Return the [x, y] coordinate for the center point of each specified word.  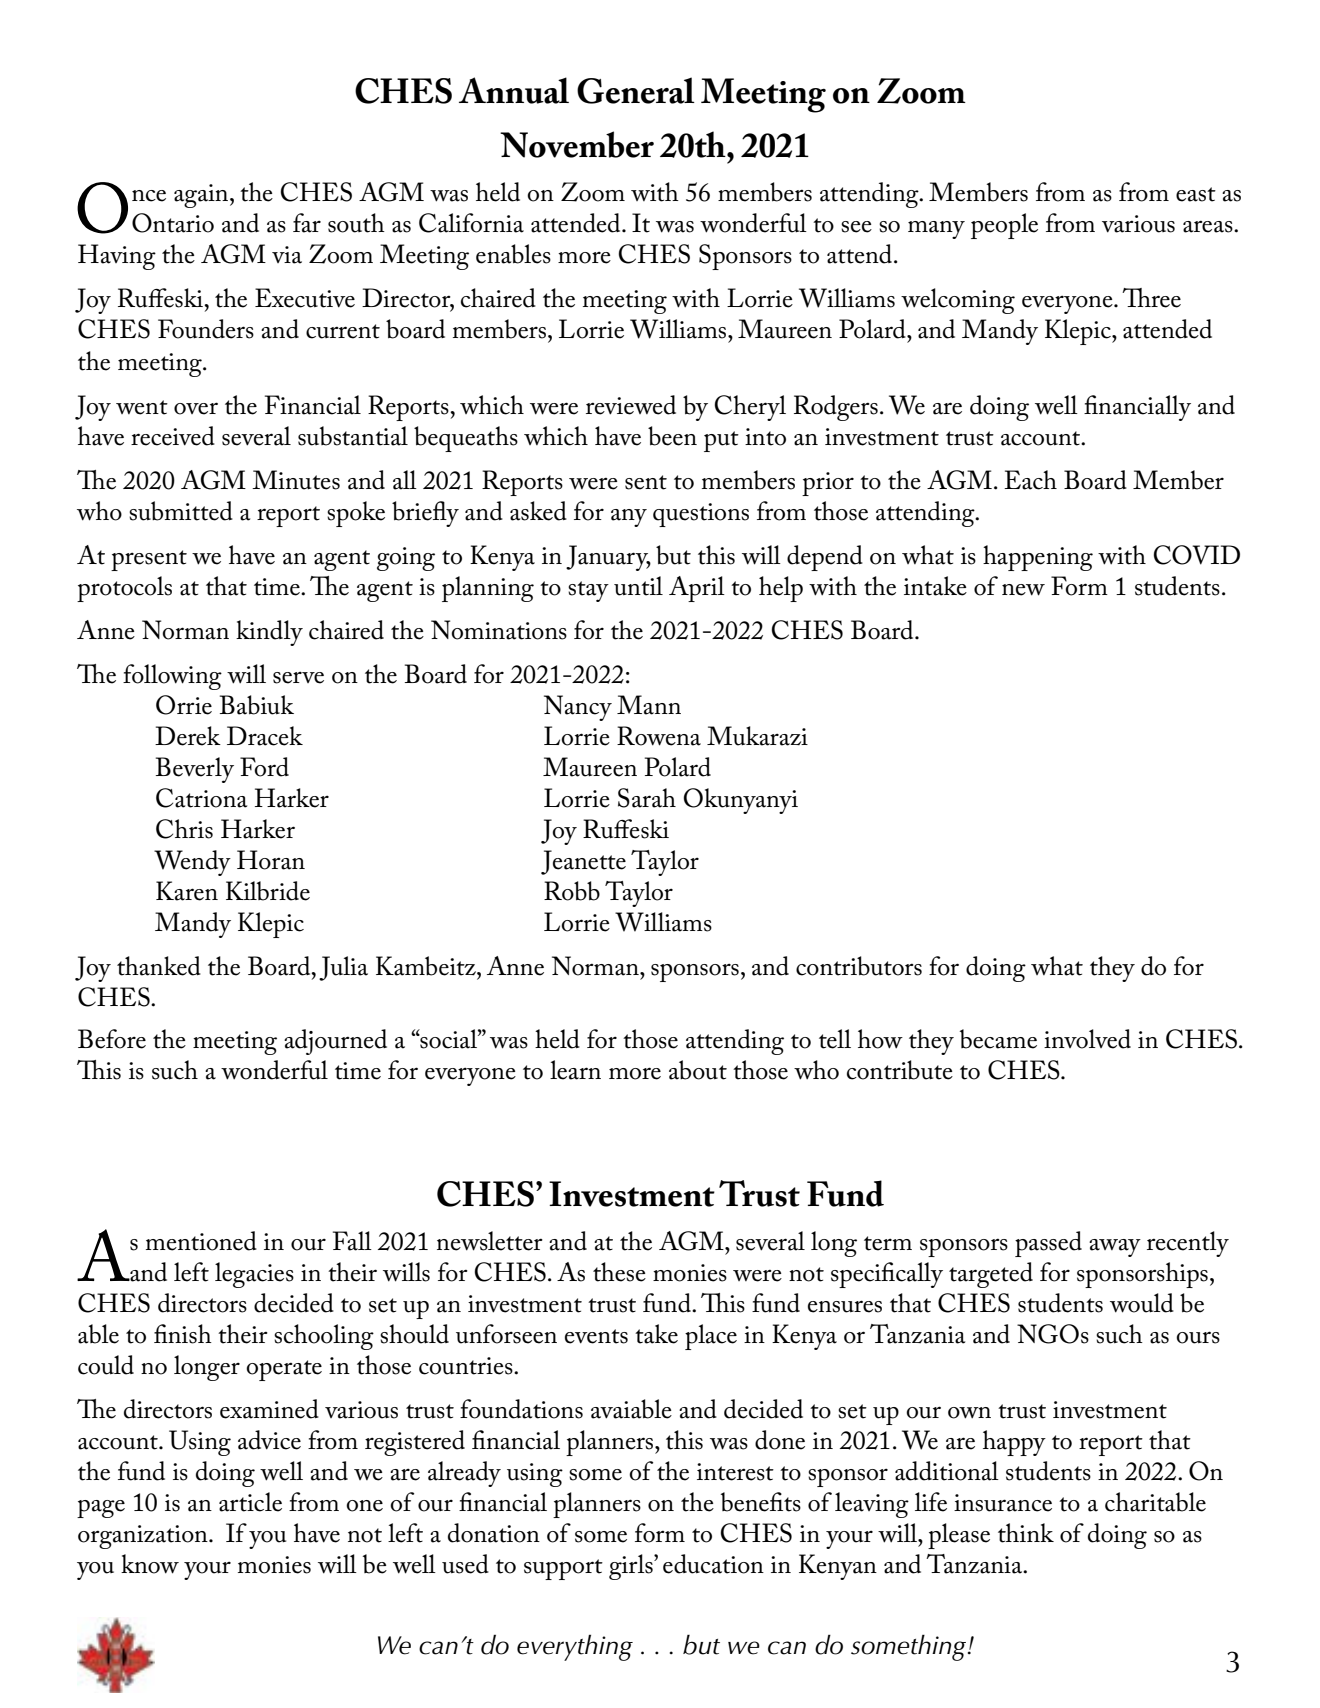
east [1196, 194]
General [636, 90]
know [150, 1564]
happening [1038, 558]
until [638, 586]
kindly [269, 633]
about [698, 1070]
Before [112, 1039]
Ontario [173, 223]
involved [1087, 1039]
